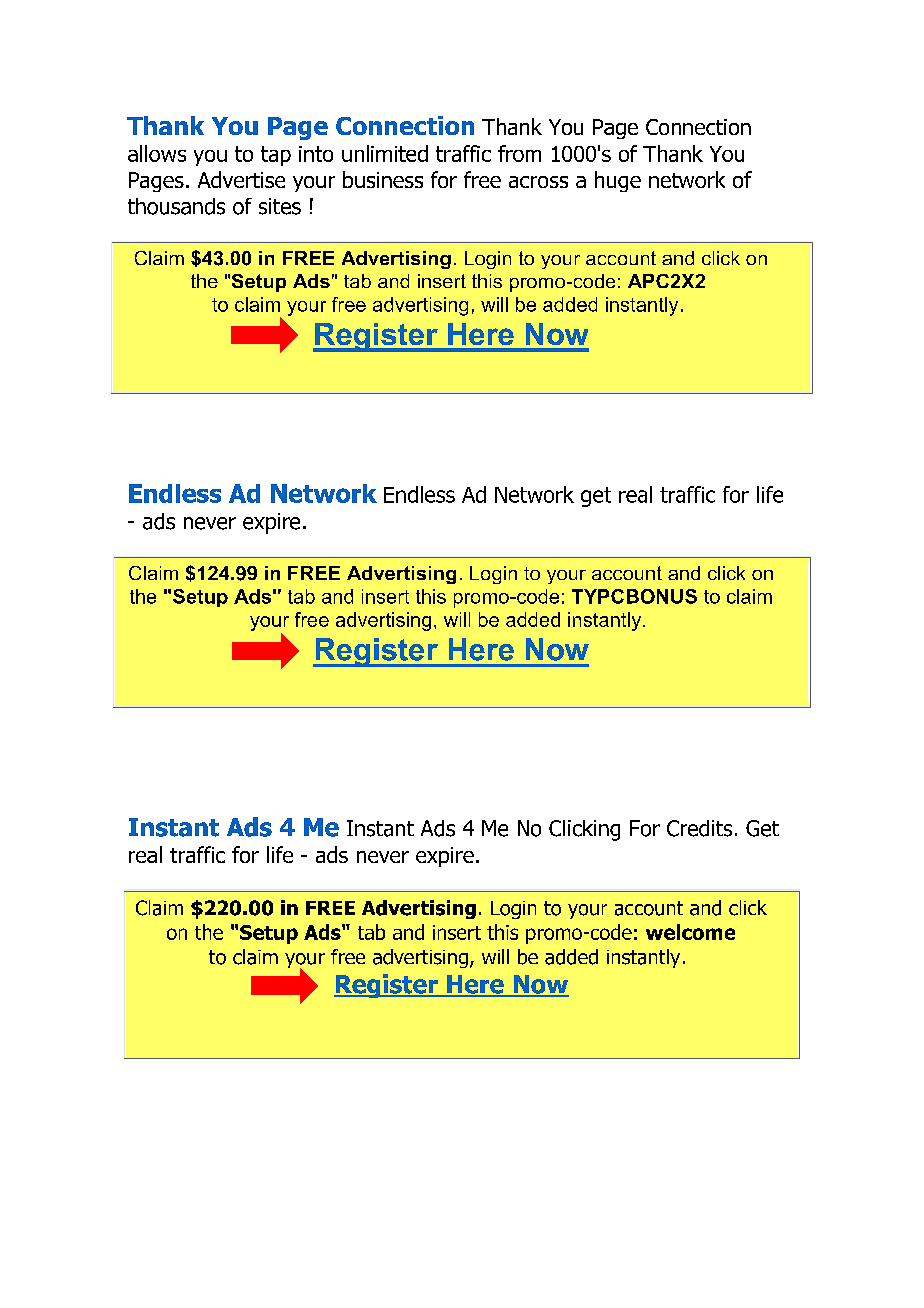 This image has height=1308, width=924. I want to click on Credits, so click(699, 828).
